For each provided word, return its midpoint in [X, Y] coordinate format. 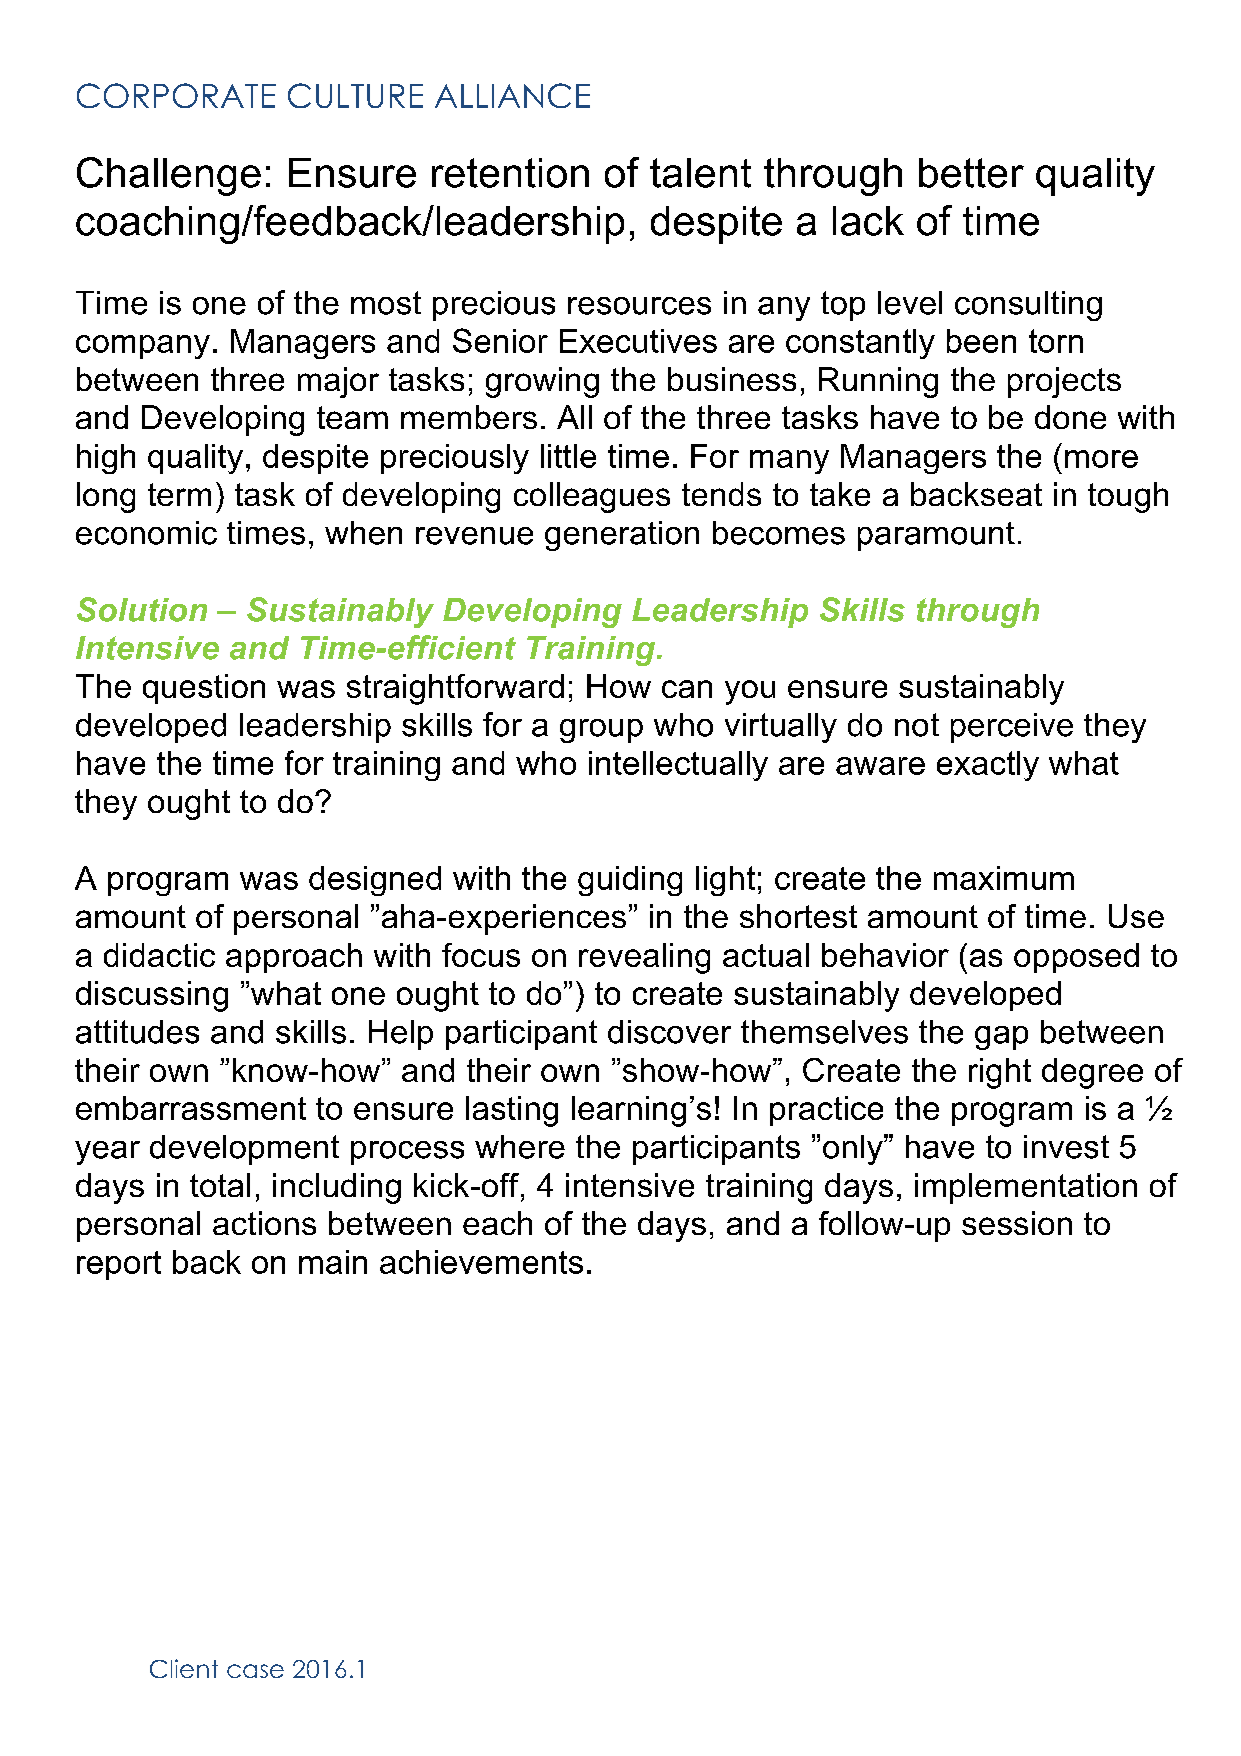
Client [184, 1668]
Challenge [169, 176]
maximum [1004, 878]
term [179, 494]
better [971, 173]
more [1101, 459]
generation [622, 536]
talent [700, 173]
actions [264, 1223]
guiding [630, 881]
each [497, 1223]
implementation [1026, 1188]
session [1017, 1223]
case [255, 1671]
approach [294, 958]
